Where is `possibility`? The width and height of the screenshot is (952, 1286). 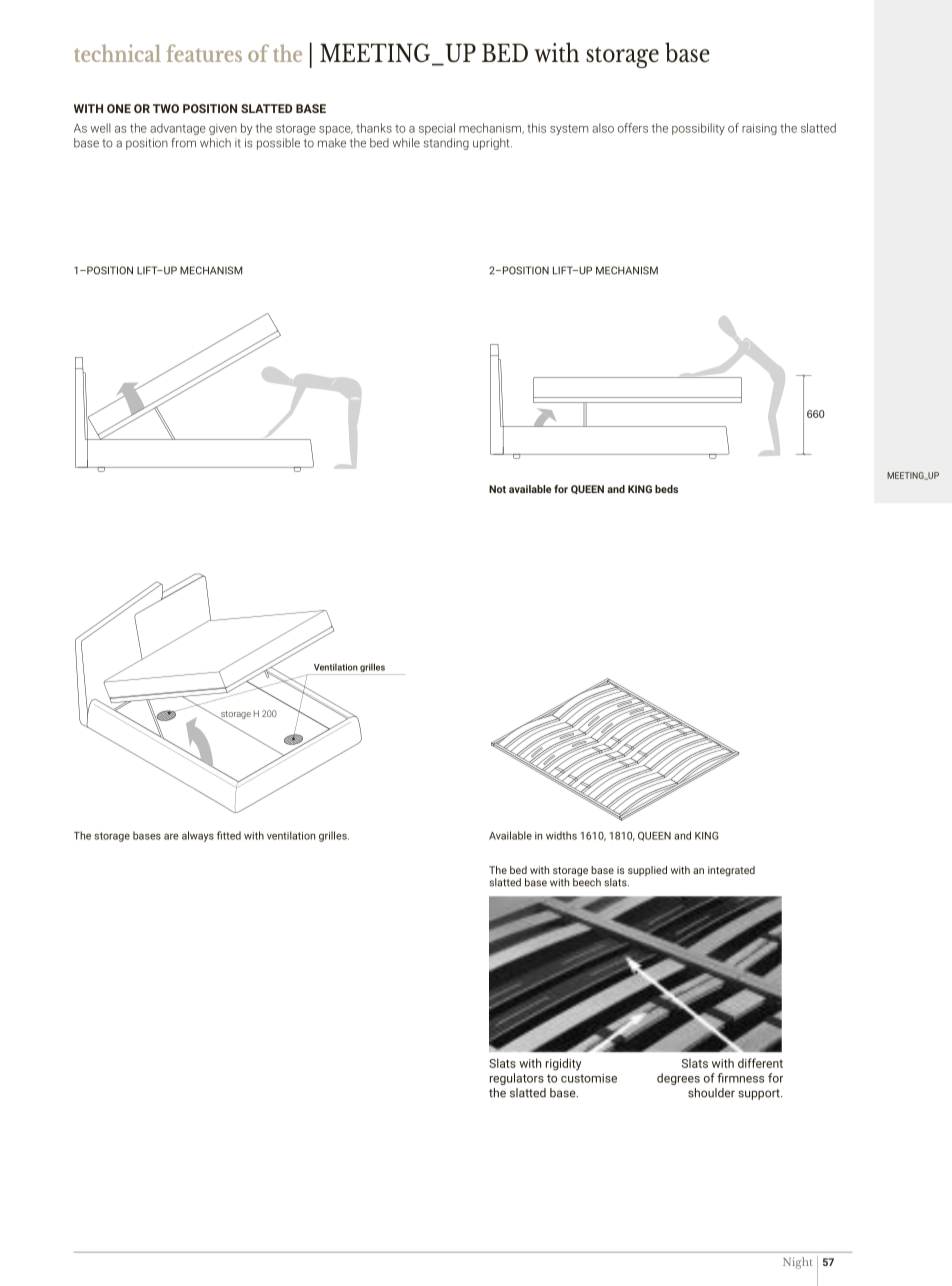
possibility is located at coordinates (698, 129).
